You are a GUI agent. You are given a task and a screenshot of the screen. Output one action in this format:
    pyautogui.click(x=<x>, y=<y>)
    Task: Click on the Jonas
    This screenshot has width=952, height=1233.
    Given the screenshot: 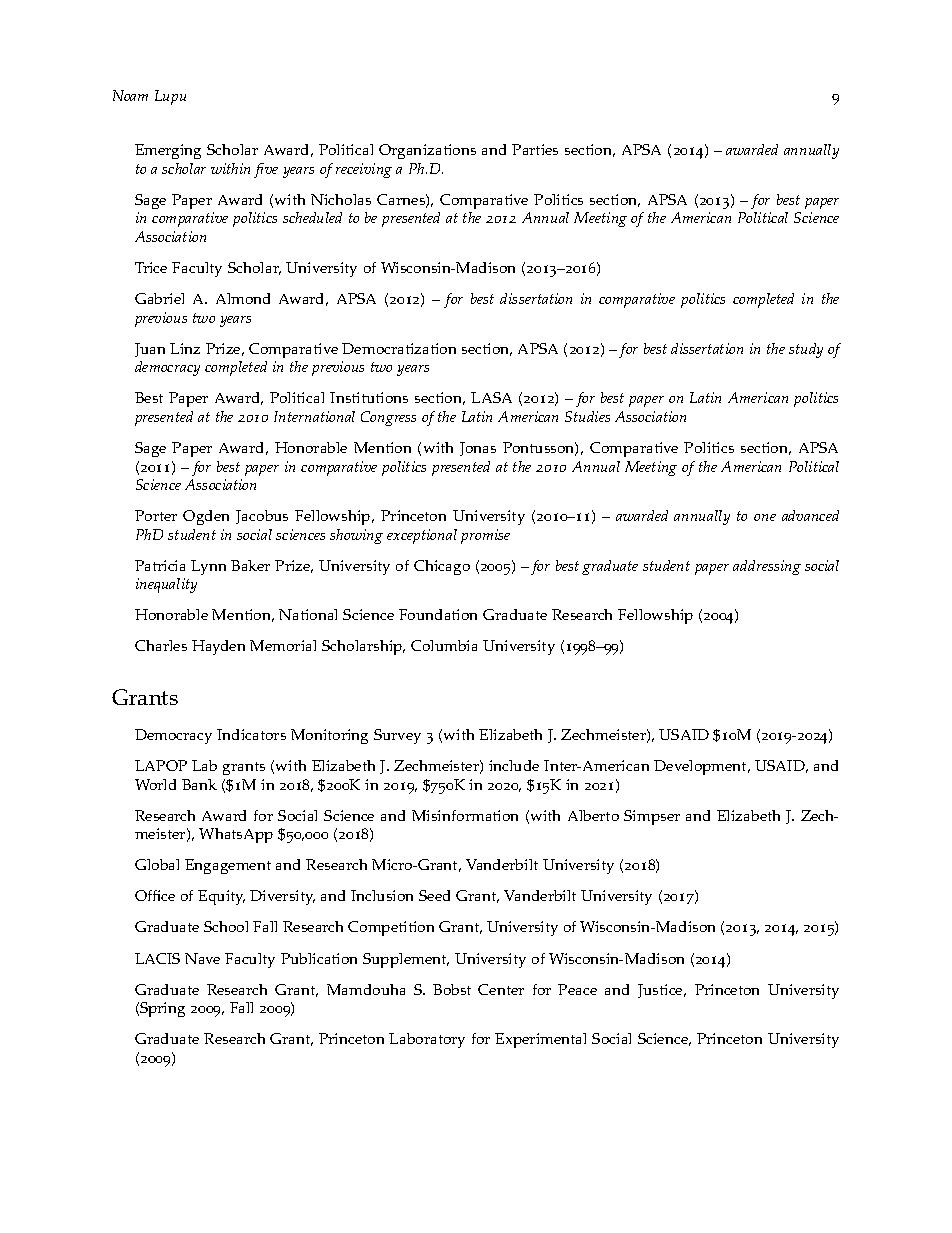 What is the action you would take?
    pyautogui.click(x=478, y=449)
